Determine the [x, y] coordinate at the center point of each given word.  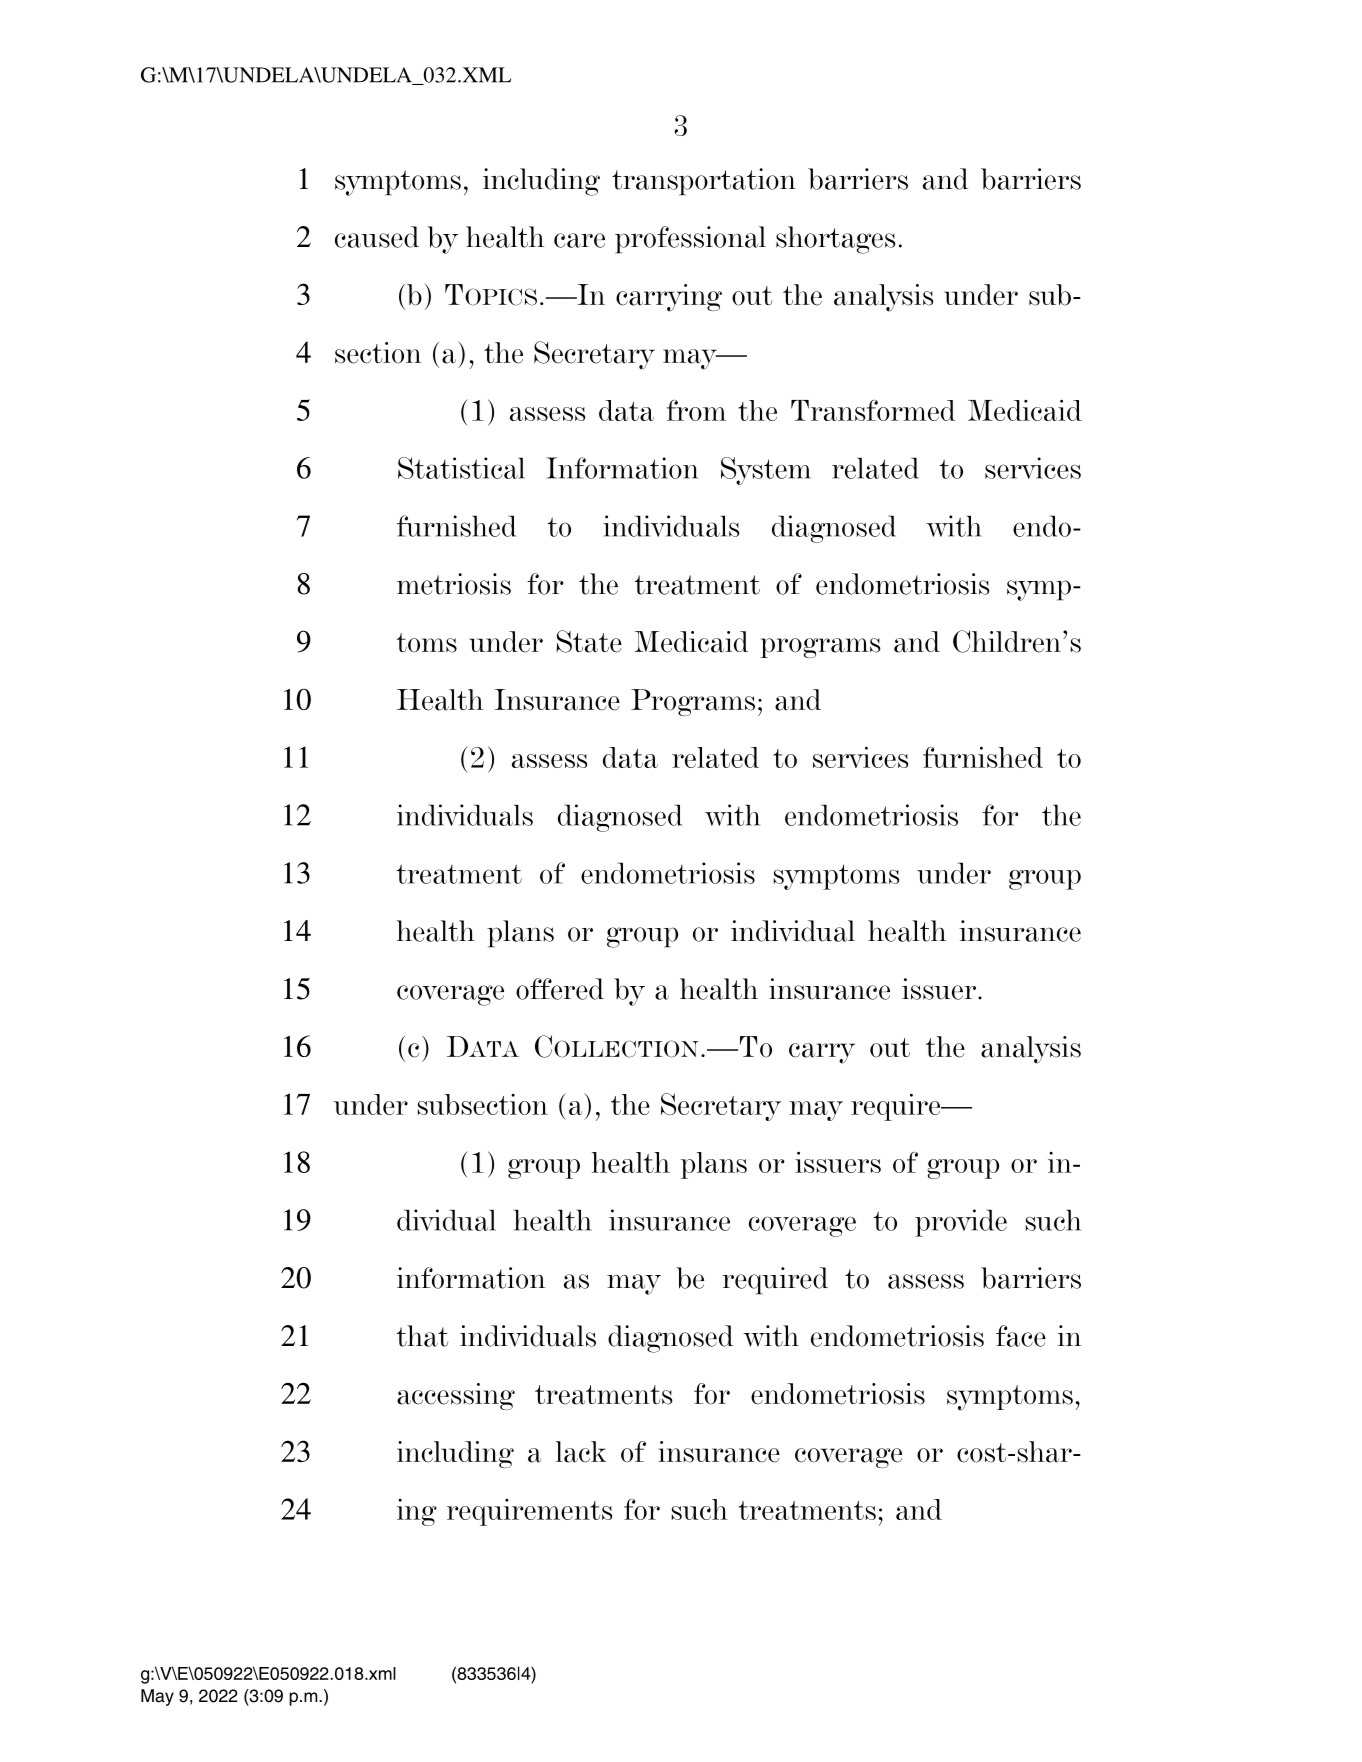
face [1021, 1336]
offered [560, 989]
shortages [835, 240]
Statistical [461, 468]
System [766, 471]
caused [377, 237]
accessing [456, 1396]
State [589, 641]
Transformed [873, 410]
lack [581, 1452]
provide [961, 1223]
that [422, 1336]
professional [690, 240]
